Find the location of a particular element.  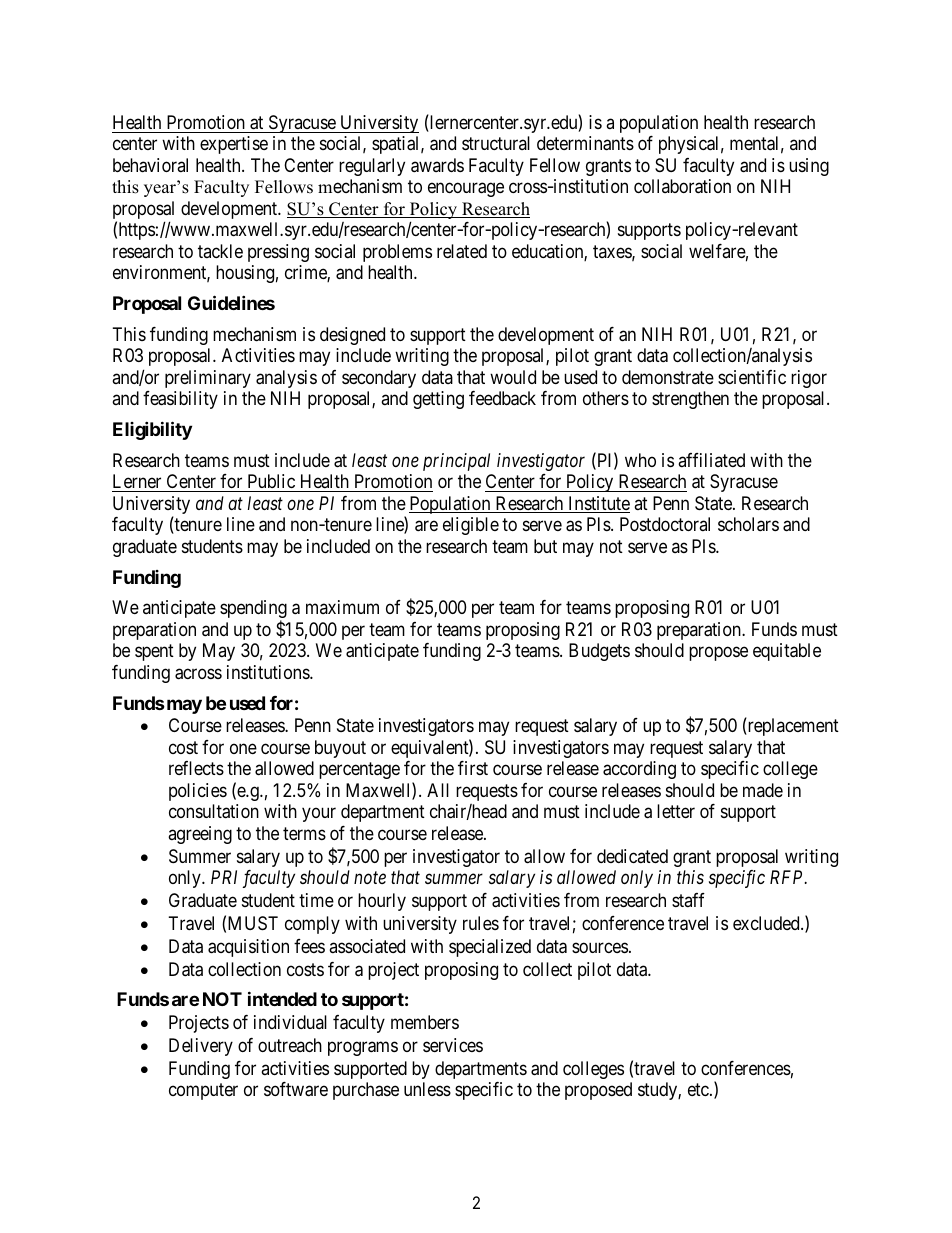

collaboration is located at coordinates (682, 186).
